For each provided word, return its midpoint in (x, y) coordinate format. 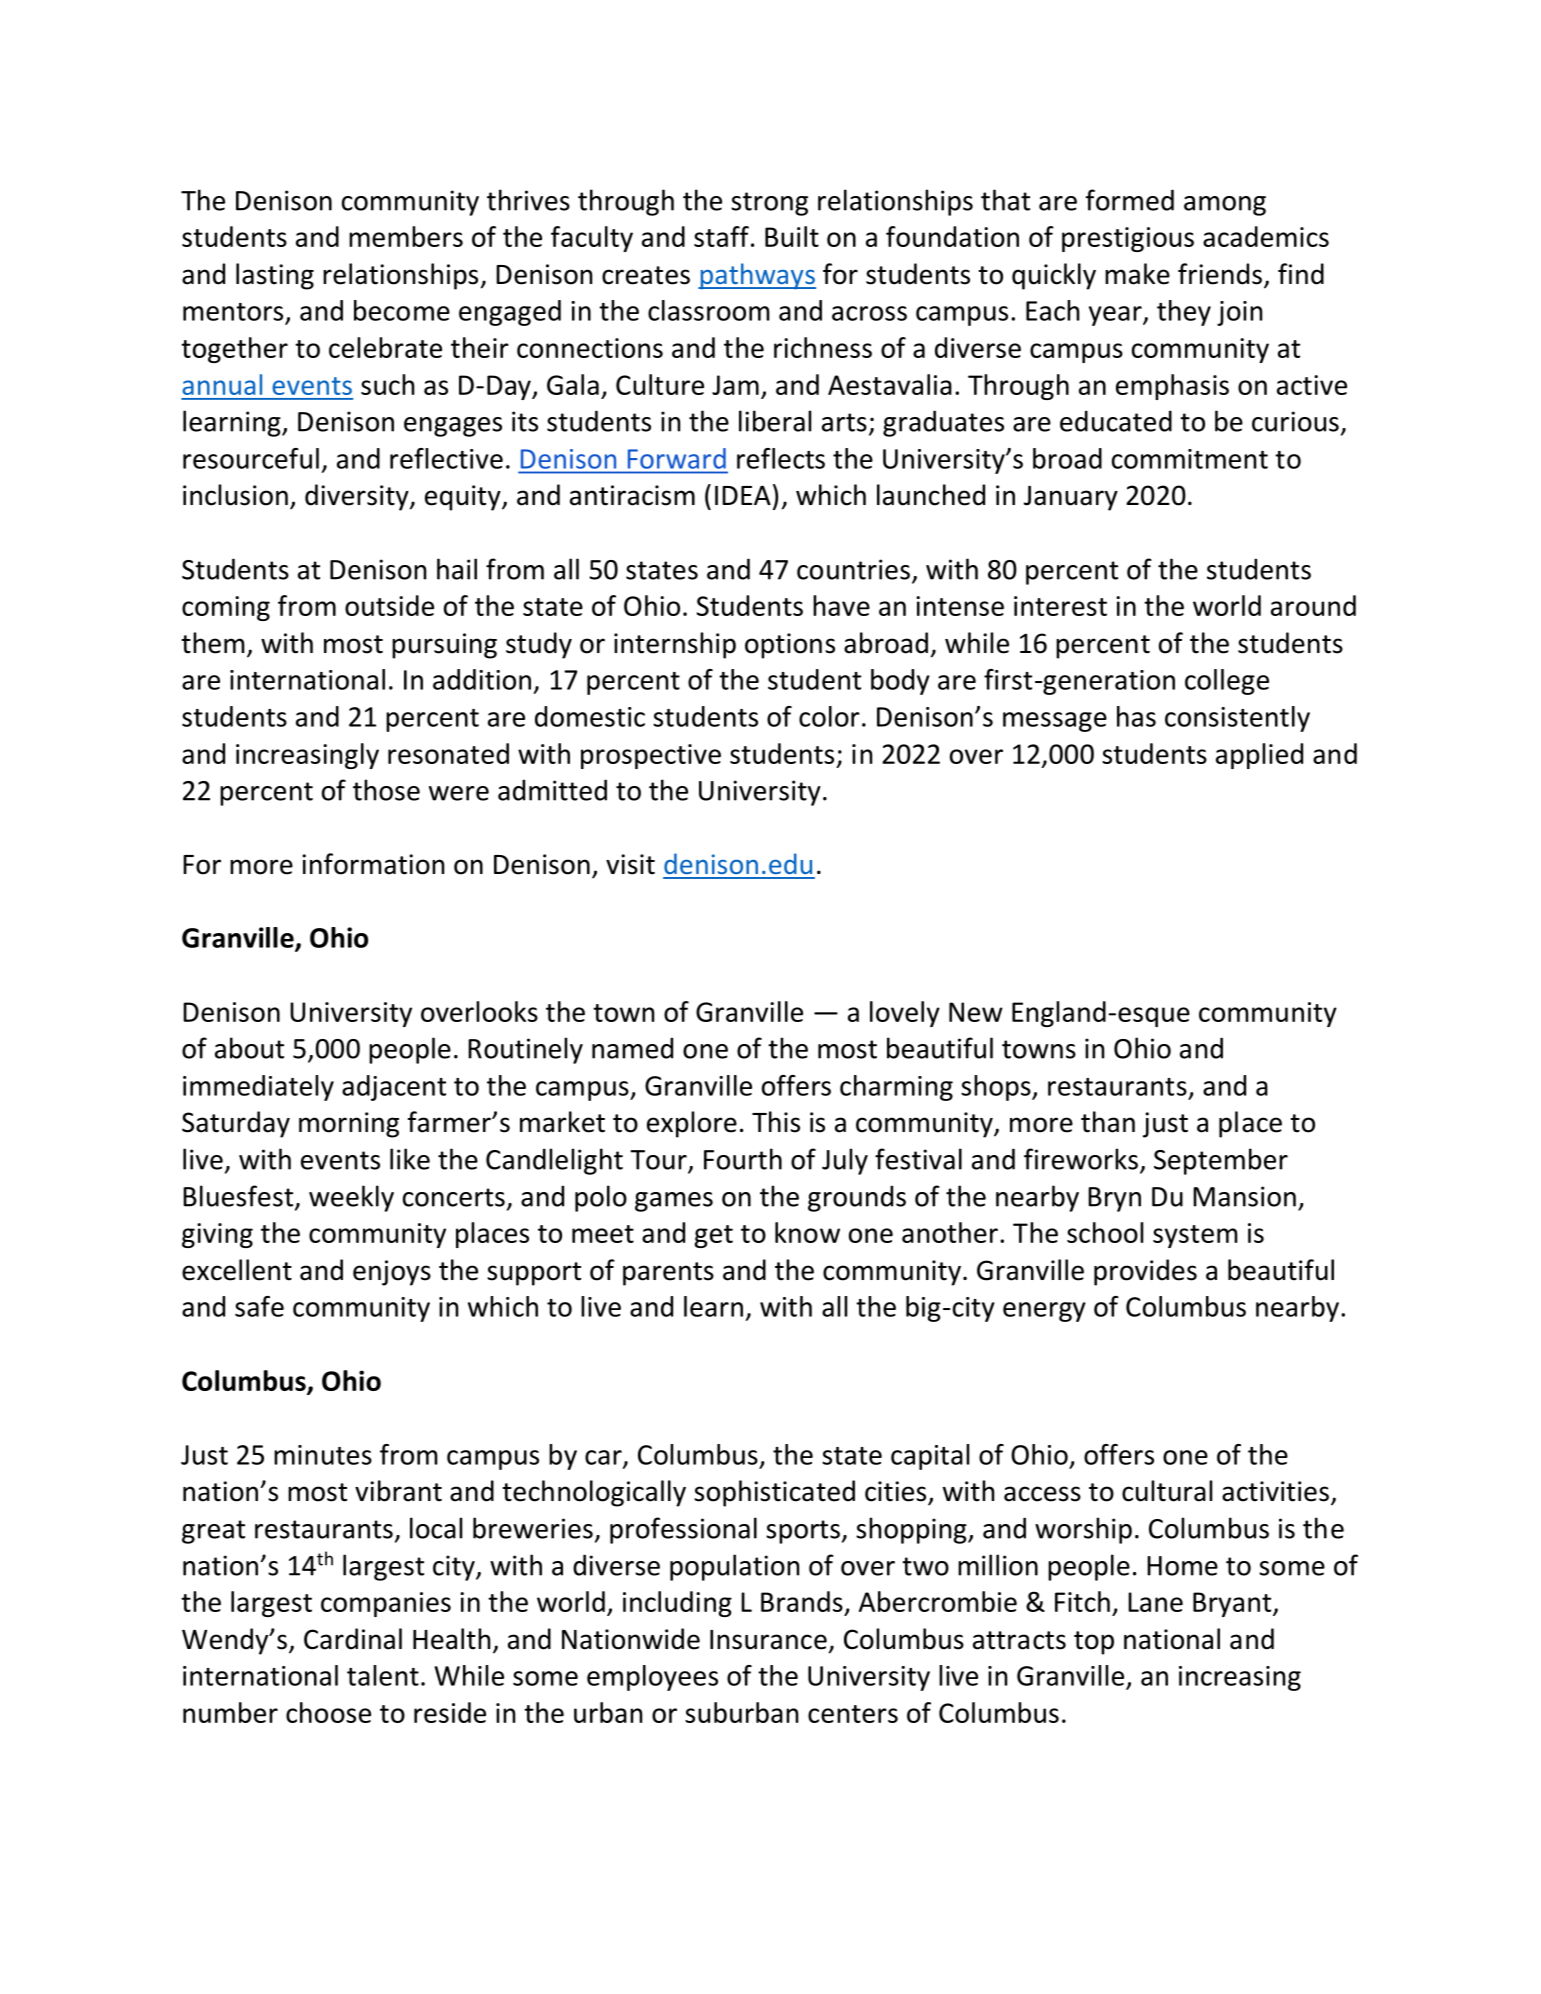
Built (792, 236)
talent (383, 1675)
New (976, 1012)
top (1094, 1643)
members (406, 236)
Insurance (768, 1640)
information (373, 864)
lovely (905, 1014)
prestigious (1128, 239)
